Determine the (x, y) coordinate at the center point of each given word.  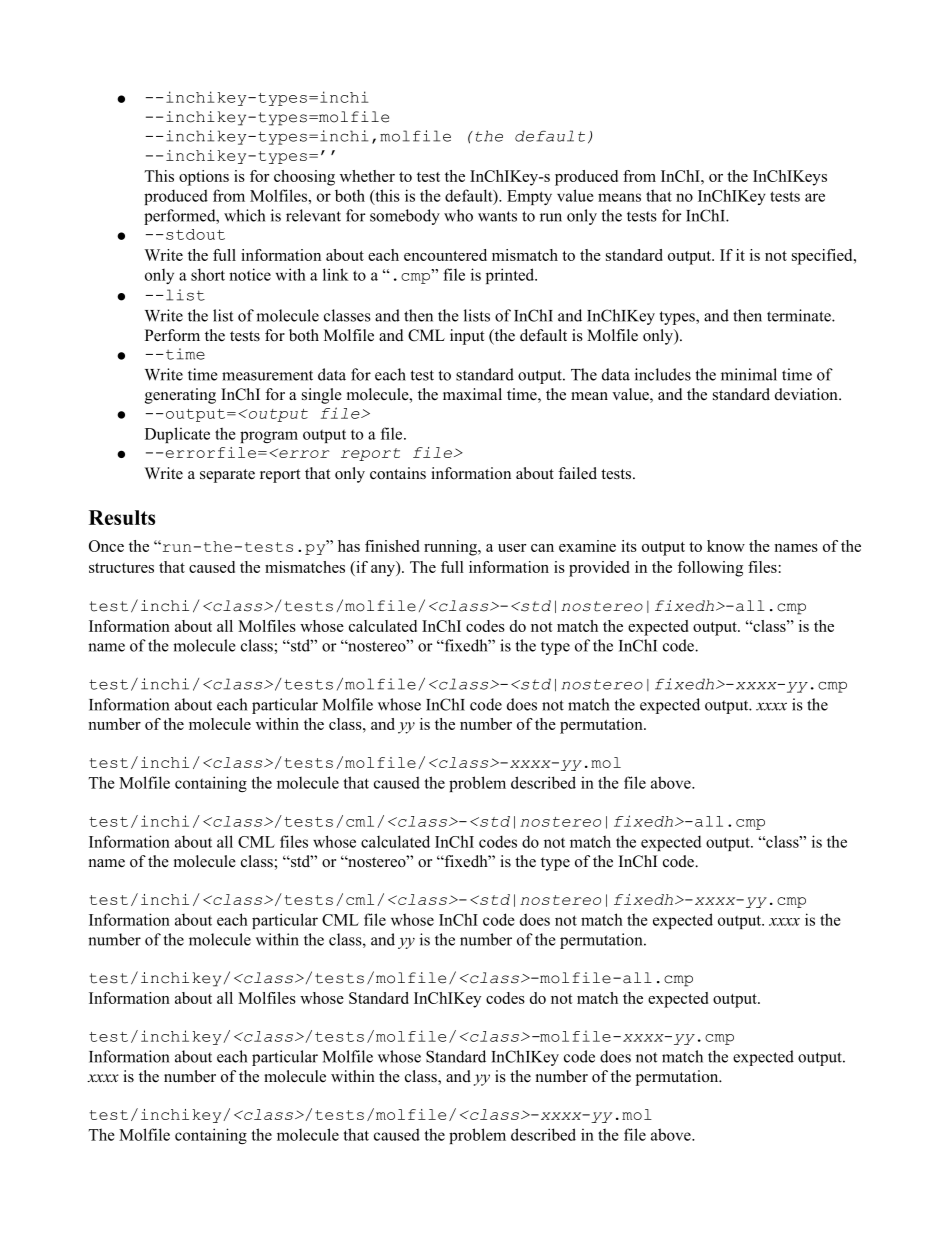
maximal (472, 394)
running (451, 548)
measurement (267, 375)
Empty (529, 197)
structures (121, 568)
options (204, 178)
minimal (749, 374)
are (815, 197)
